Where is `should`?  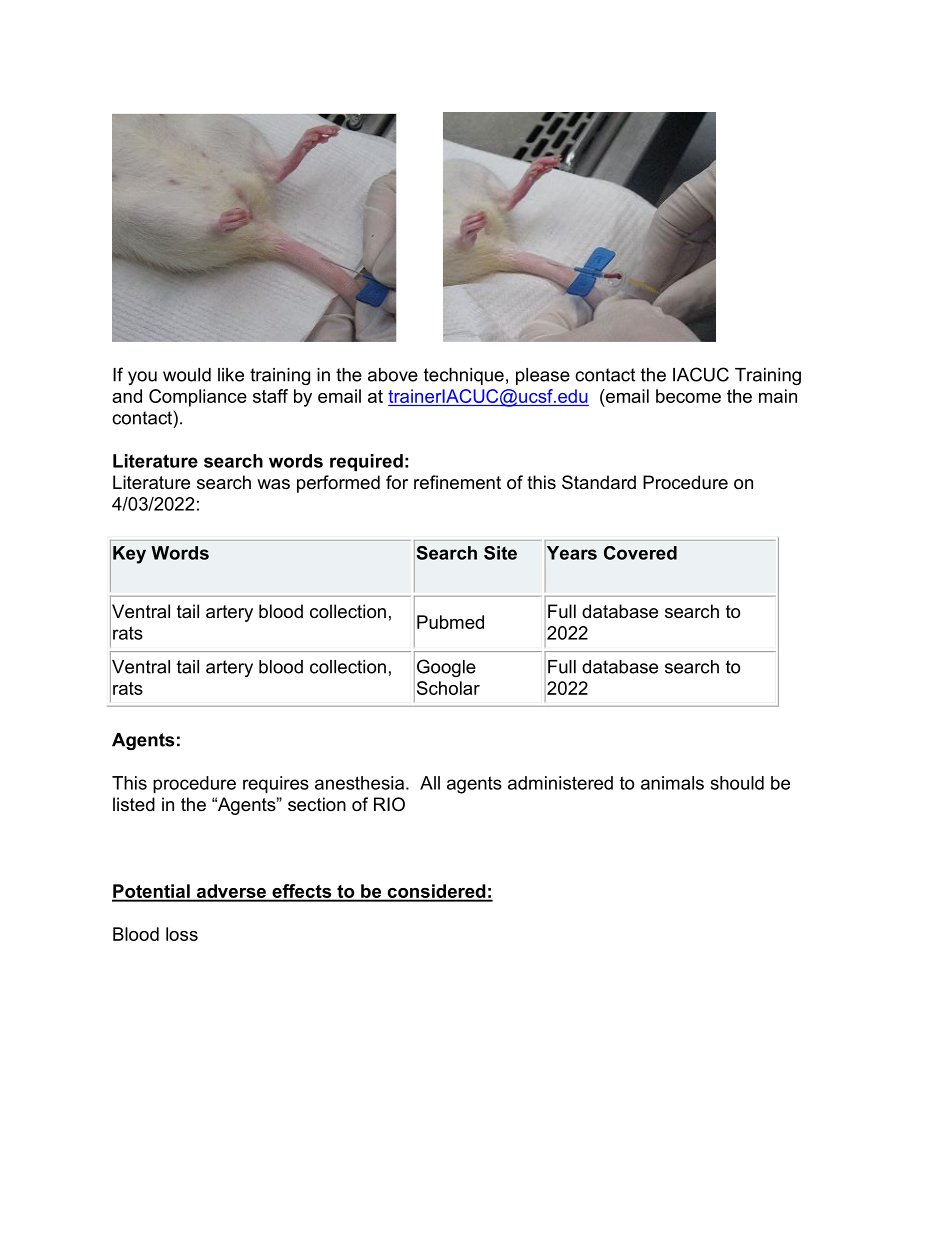
should is located at coordinates (737, 783).
